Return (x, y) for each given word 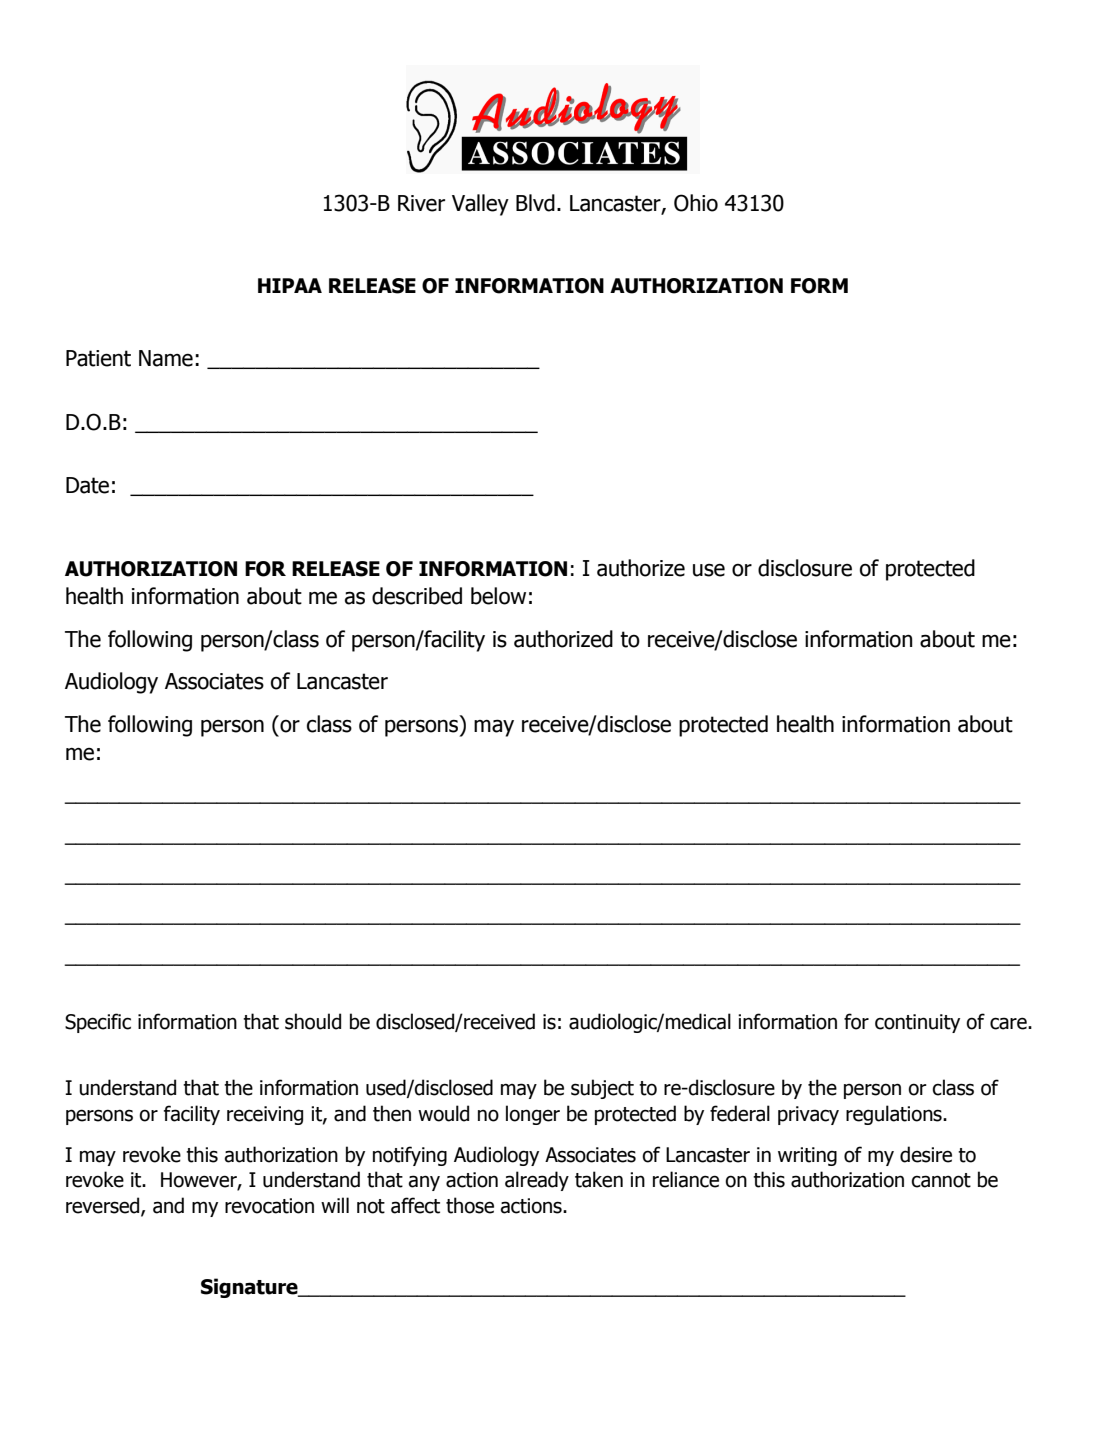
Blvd (535, 203)
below (498, 596)
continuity (917, 1023)
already (537, 1181)
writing (807, 1156)
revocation (269, 1206)
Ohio (696, 203)
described (417, 596)
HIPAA (290, 285)
